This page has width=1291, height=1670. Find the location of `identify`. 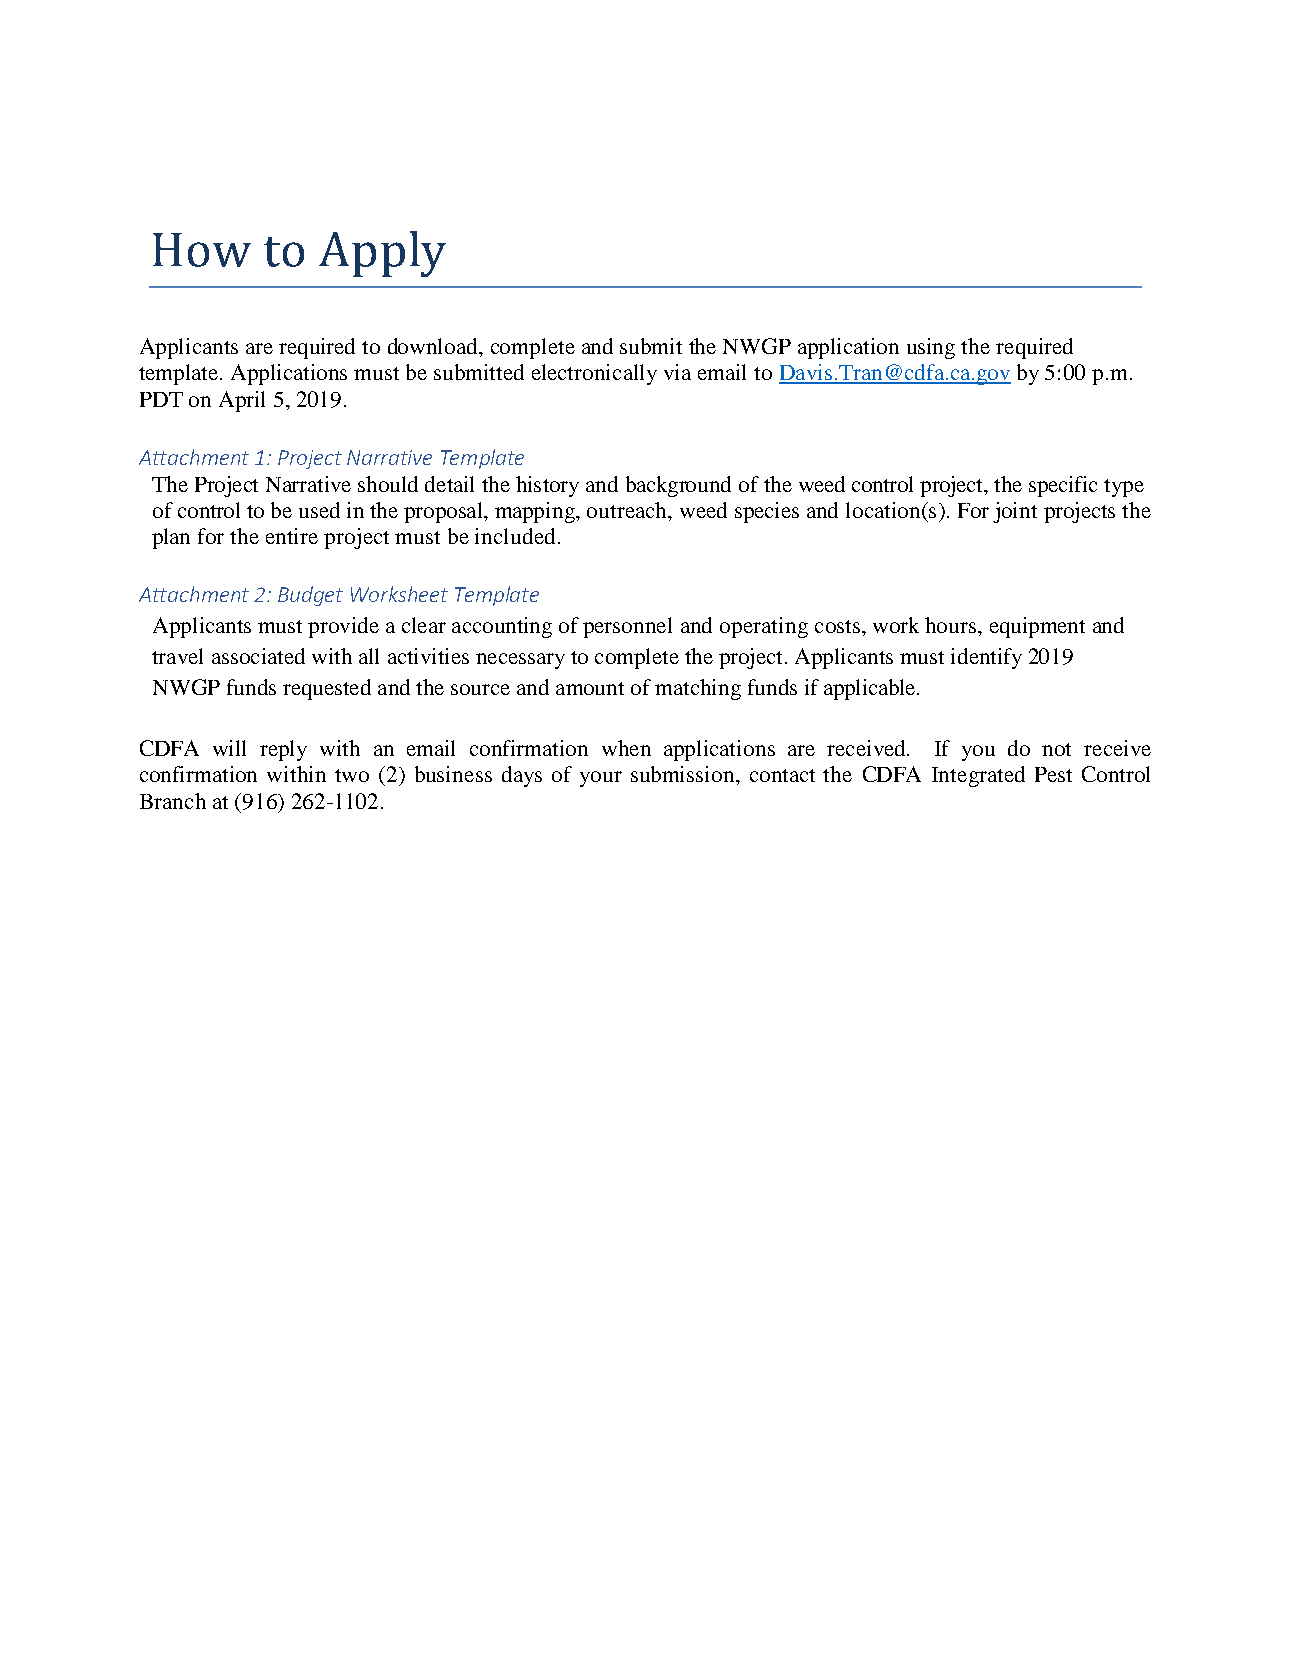

identify is located at coordinates (986, 658).
